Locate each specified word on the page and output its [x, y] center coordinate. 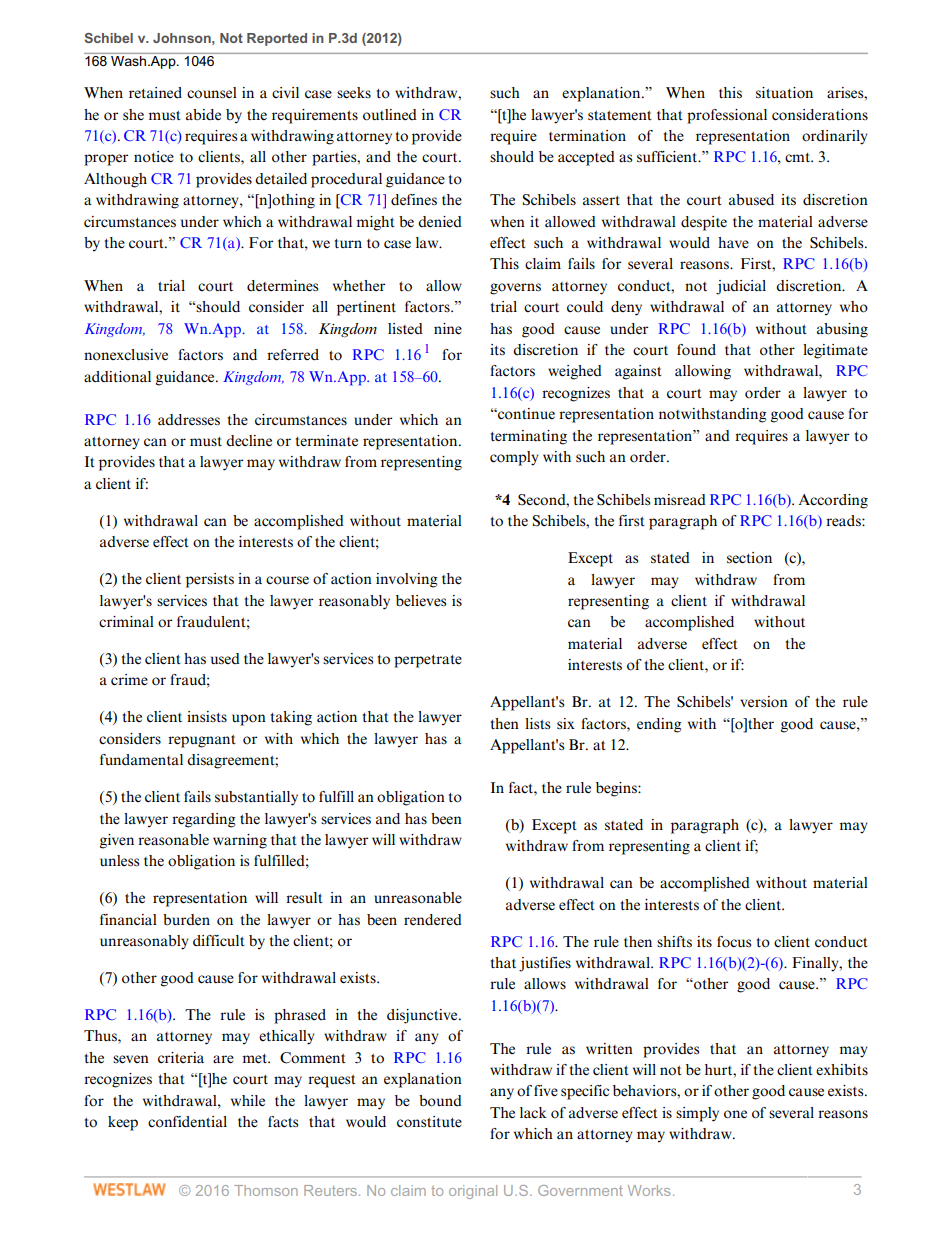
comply [514, 458]
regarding [204, 820]
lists [537, 724]
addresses [189, 420]
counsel [212, 93]
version [764, 702]
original [473, 1192]
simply [697, 1114]
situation [784, 93]
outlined [390, 115]
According [833, 501]
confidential [187, 1122]
